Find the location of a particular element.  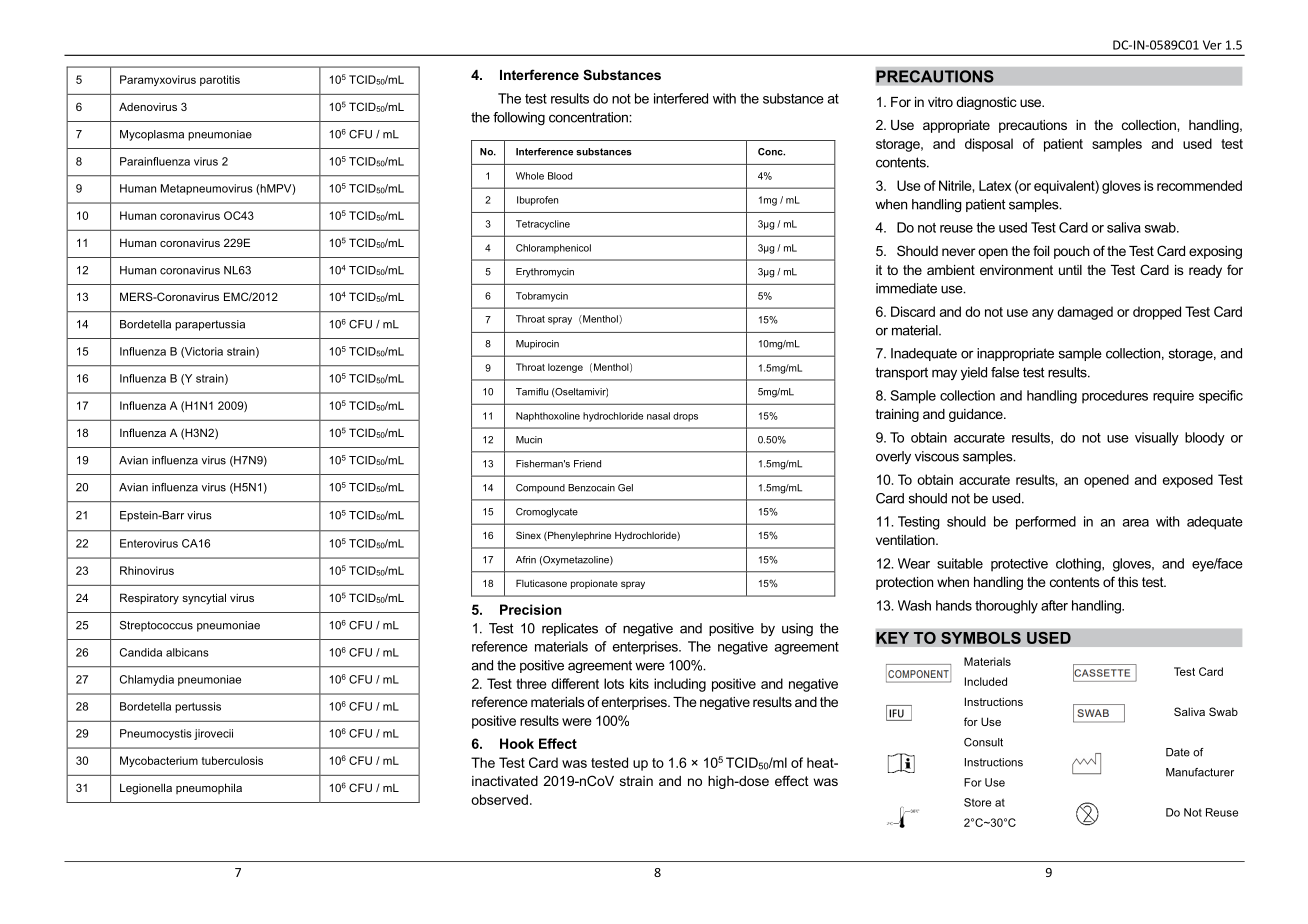

interfered is located at coordinates (681, 98).
